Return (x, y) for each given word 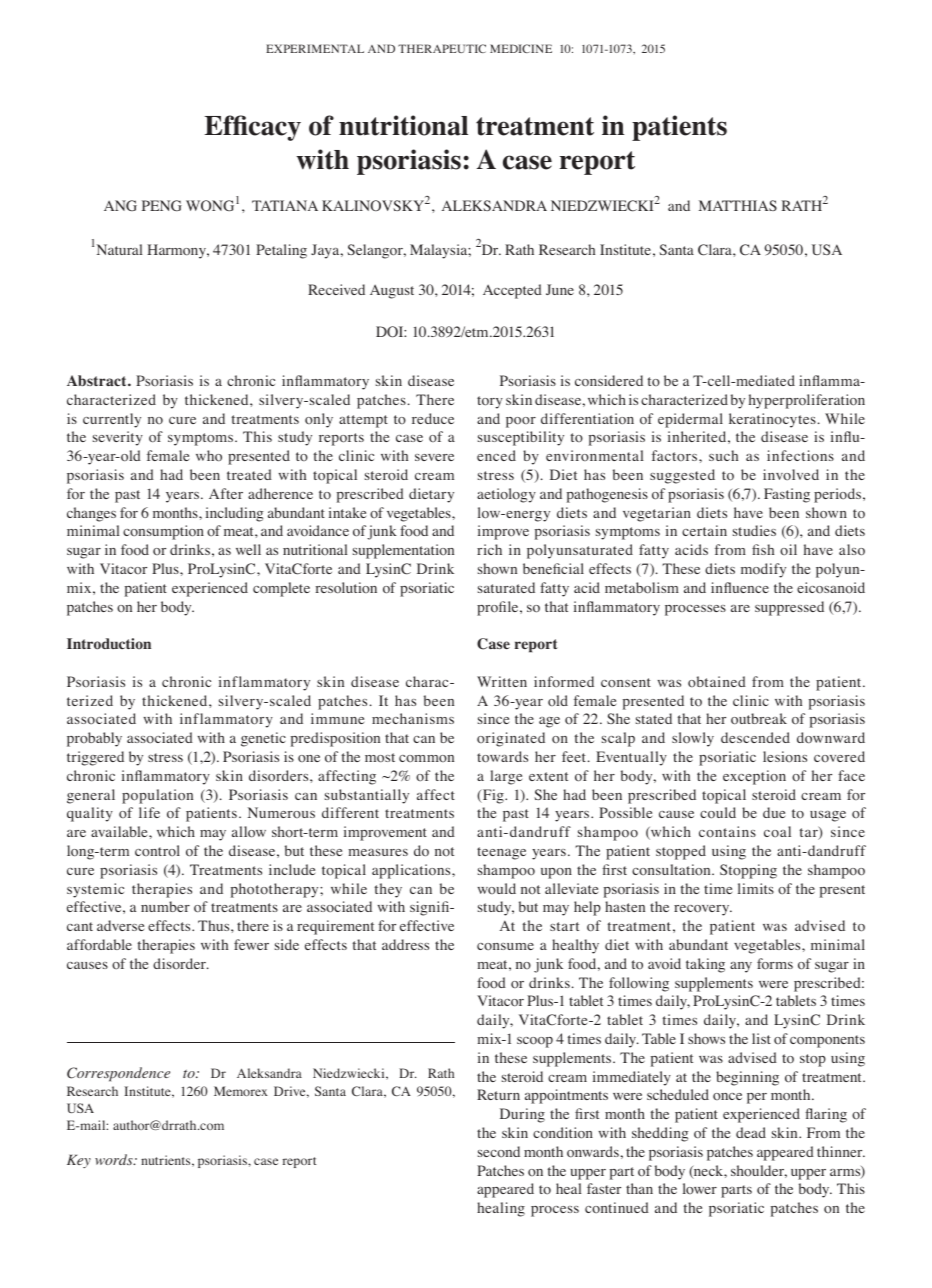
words (115, 1159)
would (497, 888)
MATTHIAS (738, 205)
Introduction (109, 644)
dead (751, 1132)
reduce (433, 418)
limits (756, 888)
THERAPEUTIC (442, 48)
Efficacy (253, 128)
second (499, 1151)
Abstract (98, 380)
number (165, 906)
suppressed (789, 608)
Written (502, 681)
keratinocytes (772, 420)
